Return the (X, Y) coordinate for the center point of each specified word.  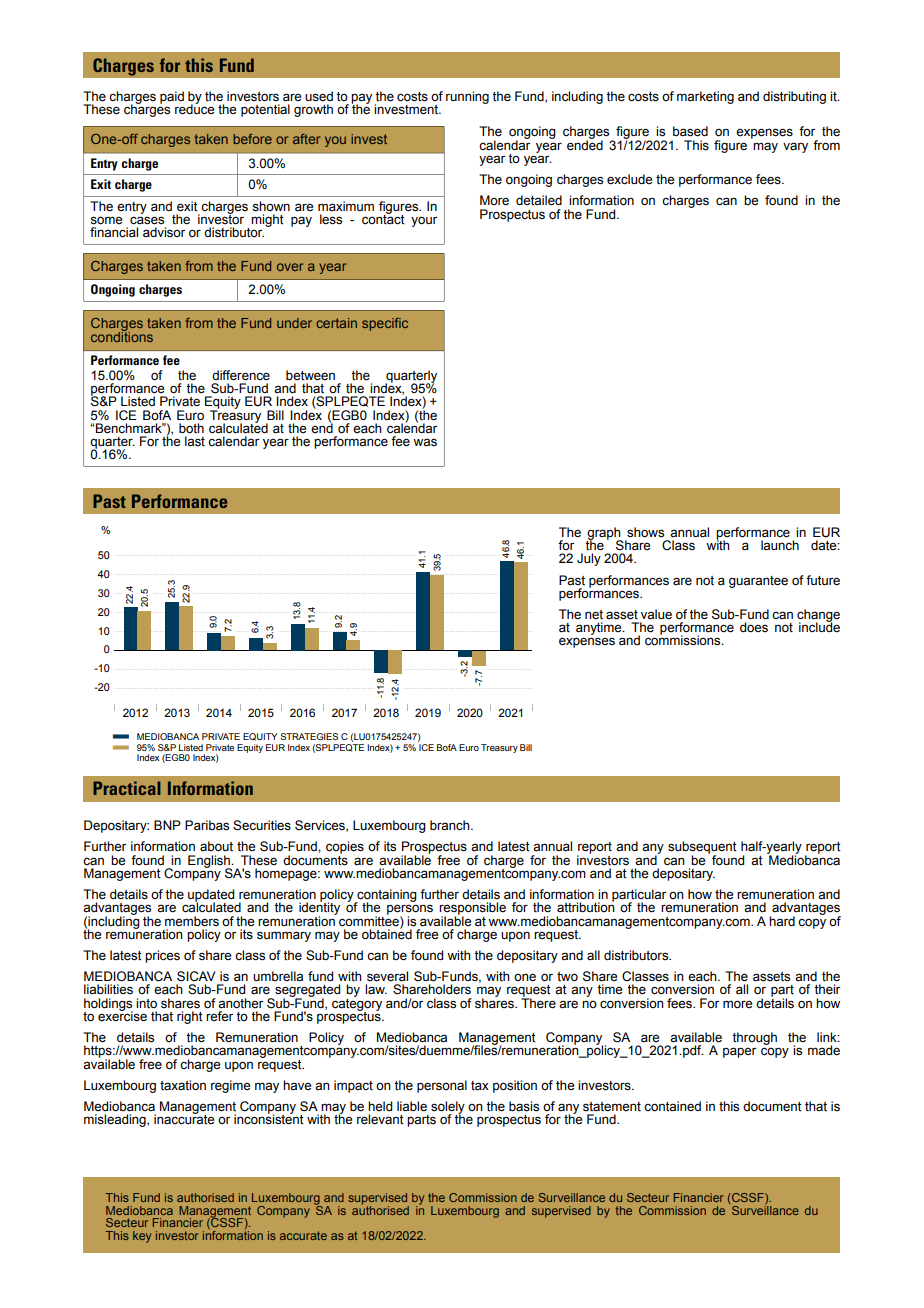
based (690, 131)
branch (451, 825)
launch (780, 545)
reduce (194, 108)
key (142, 1237)
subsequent (702, 849)
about (216, 846)
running (467, 97)
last (195, 441)
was (425, 442)
